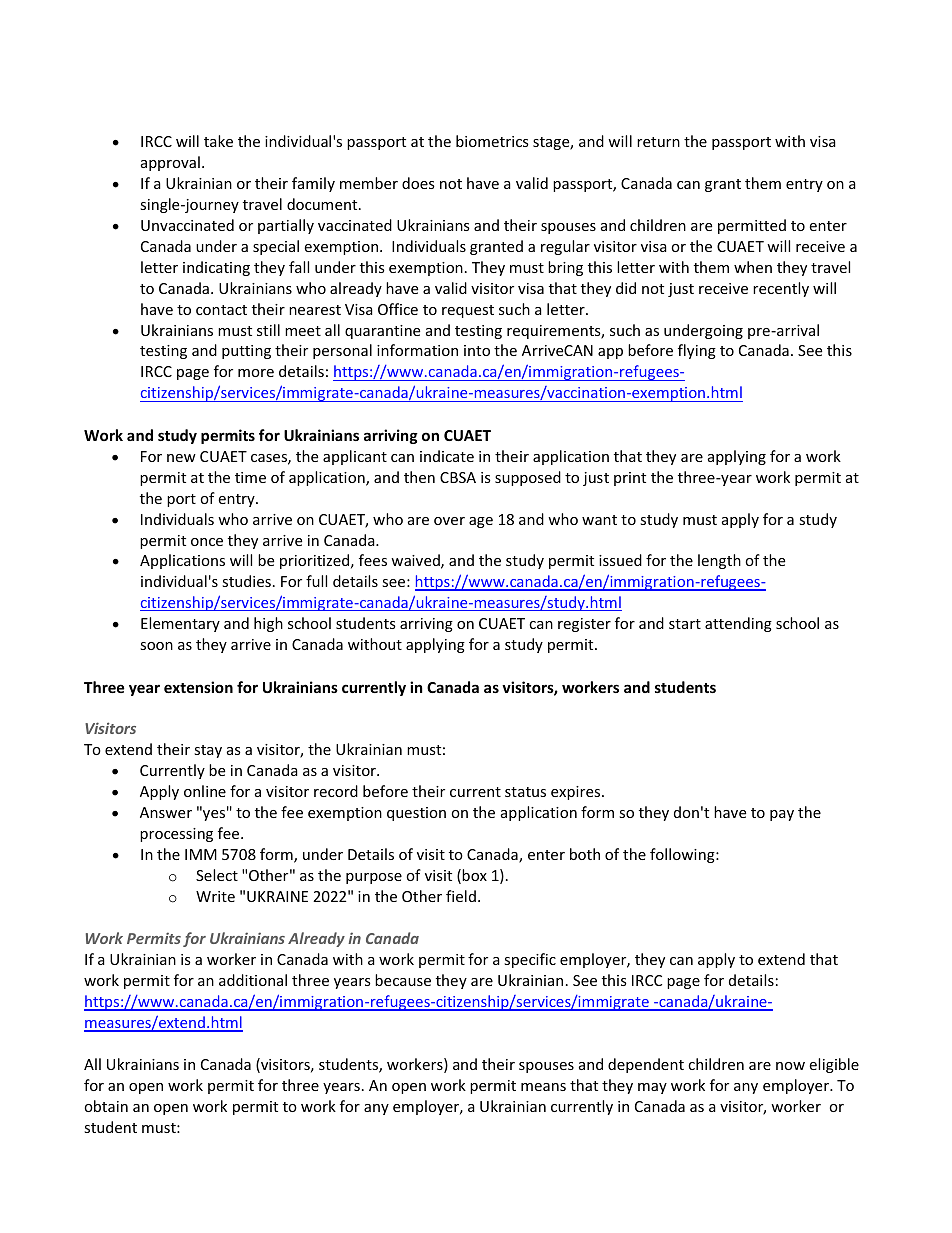 This page has height=1233, width=952. I want to click on new, so click(181, 458).
